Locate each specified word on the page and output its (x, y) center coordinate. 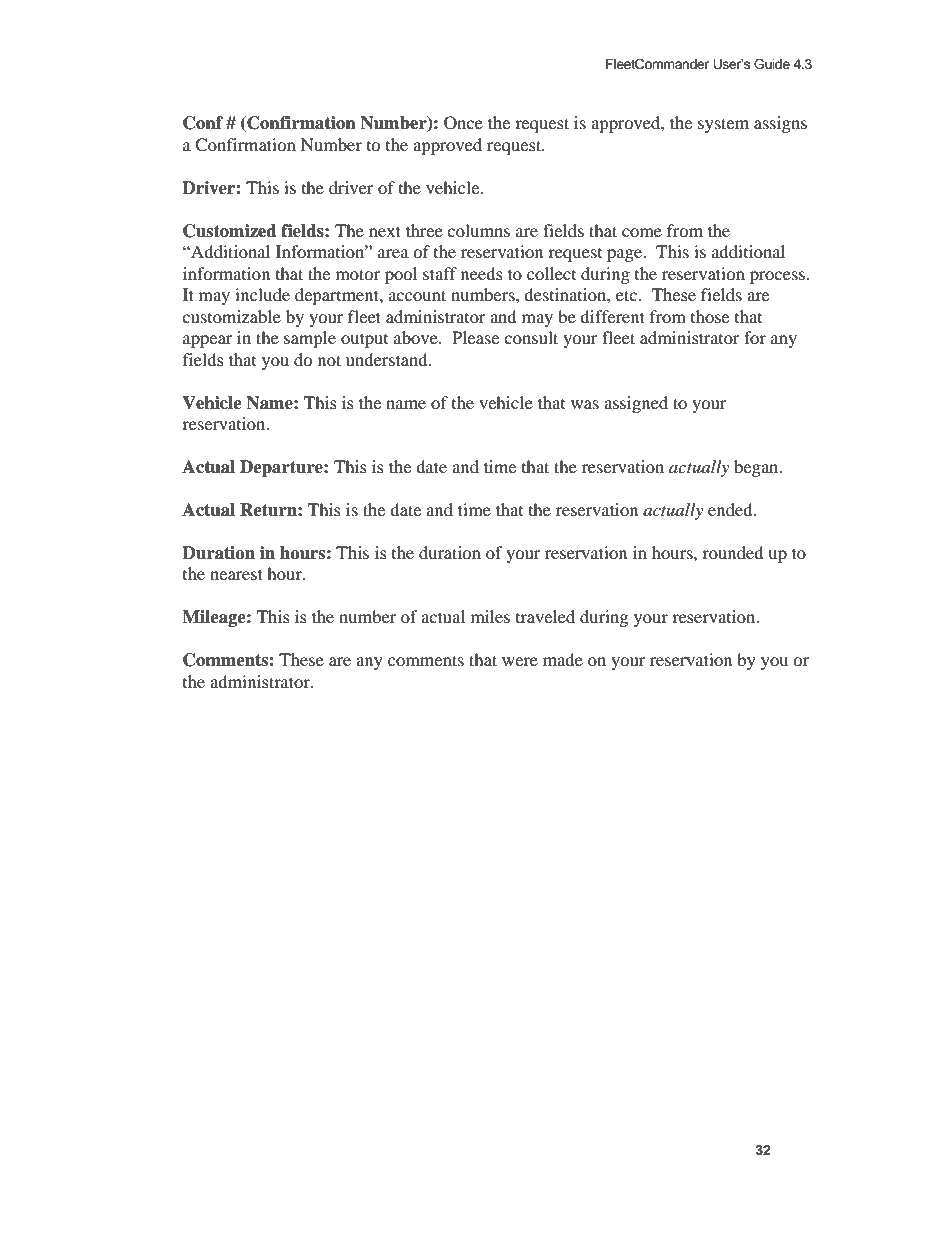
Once (463, 123)
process (778, 277)
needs (482, 273)
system (723, 125)
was (585, 404)
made (563, 659)
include (262, 294)
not (329, 360)
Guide (772, 64)
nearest (236, 574)
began (757, 468)
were (520, 661)
